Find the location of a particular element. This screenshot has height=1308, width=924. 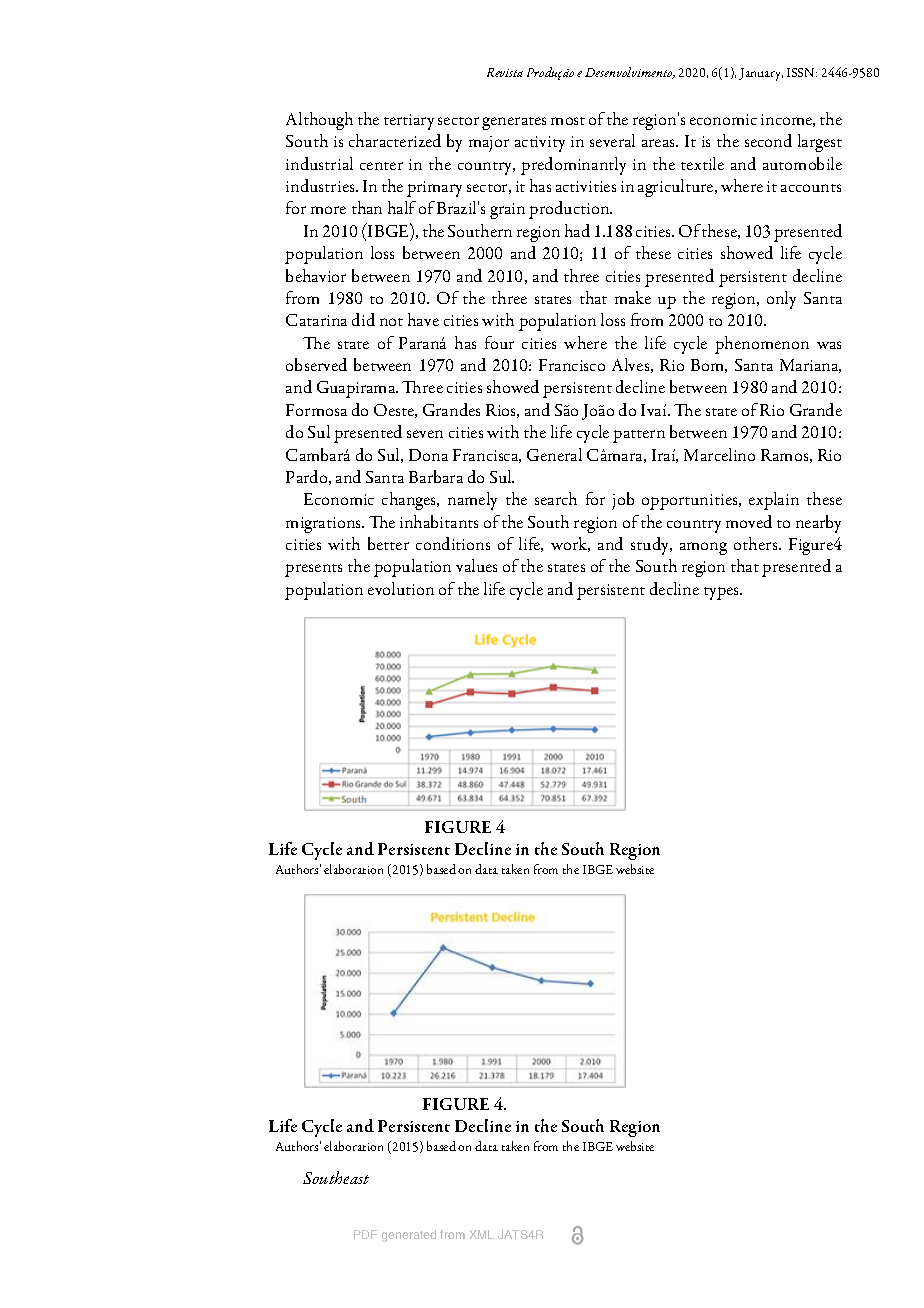

others is located at coordinates (757, 543).
